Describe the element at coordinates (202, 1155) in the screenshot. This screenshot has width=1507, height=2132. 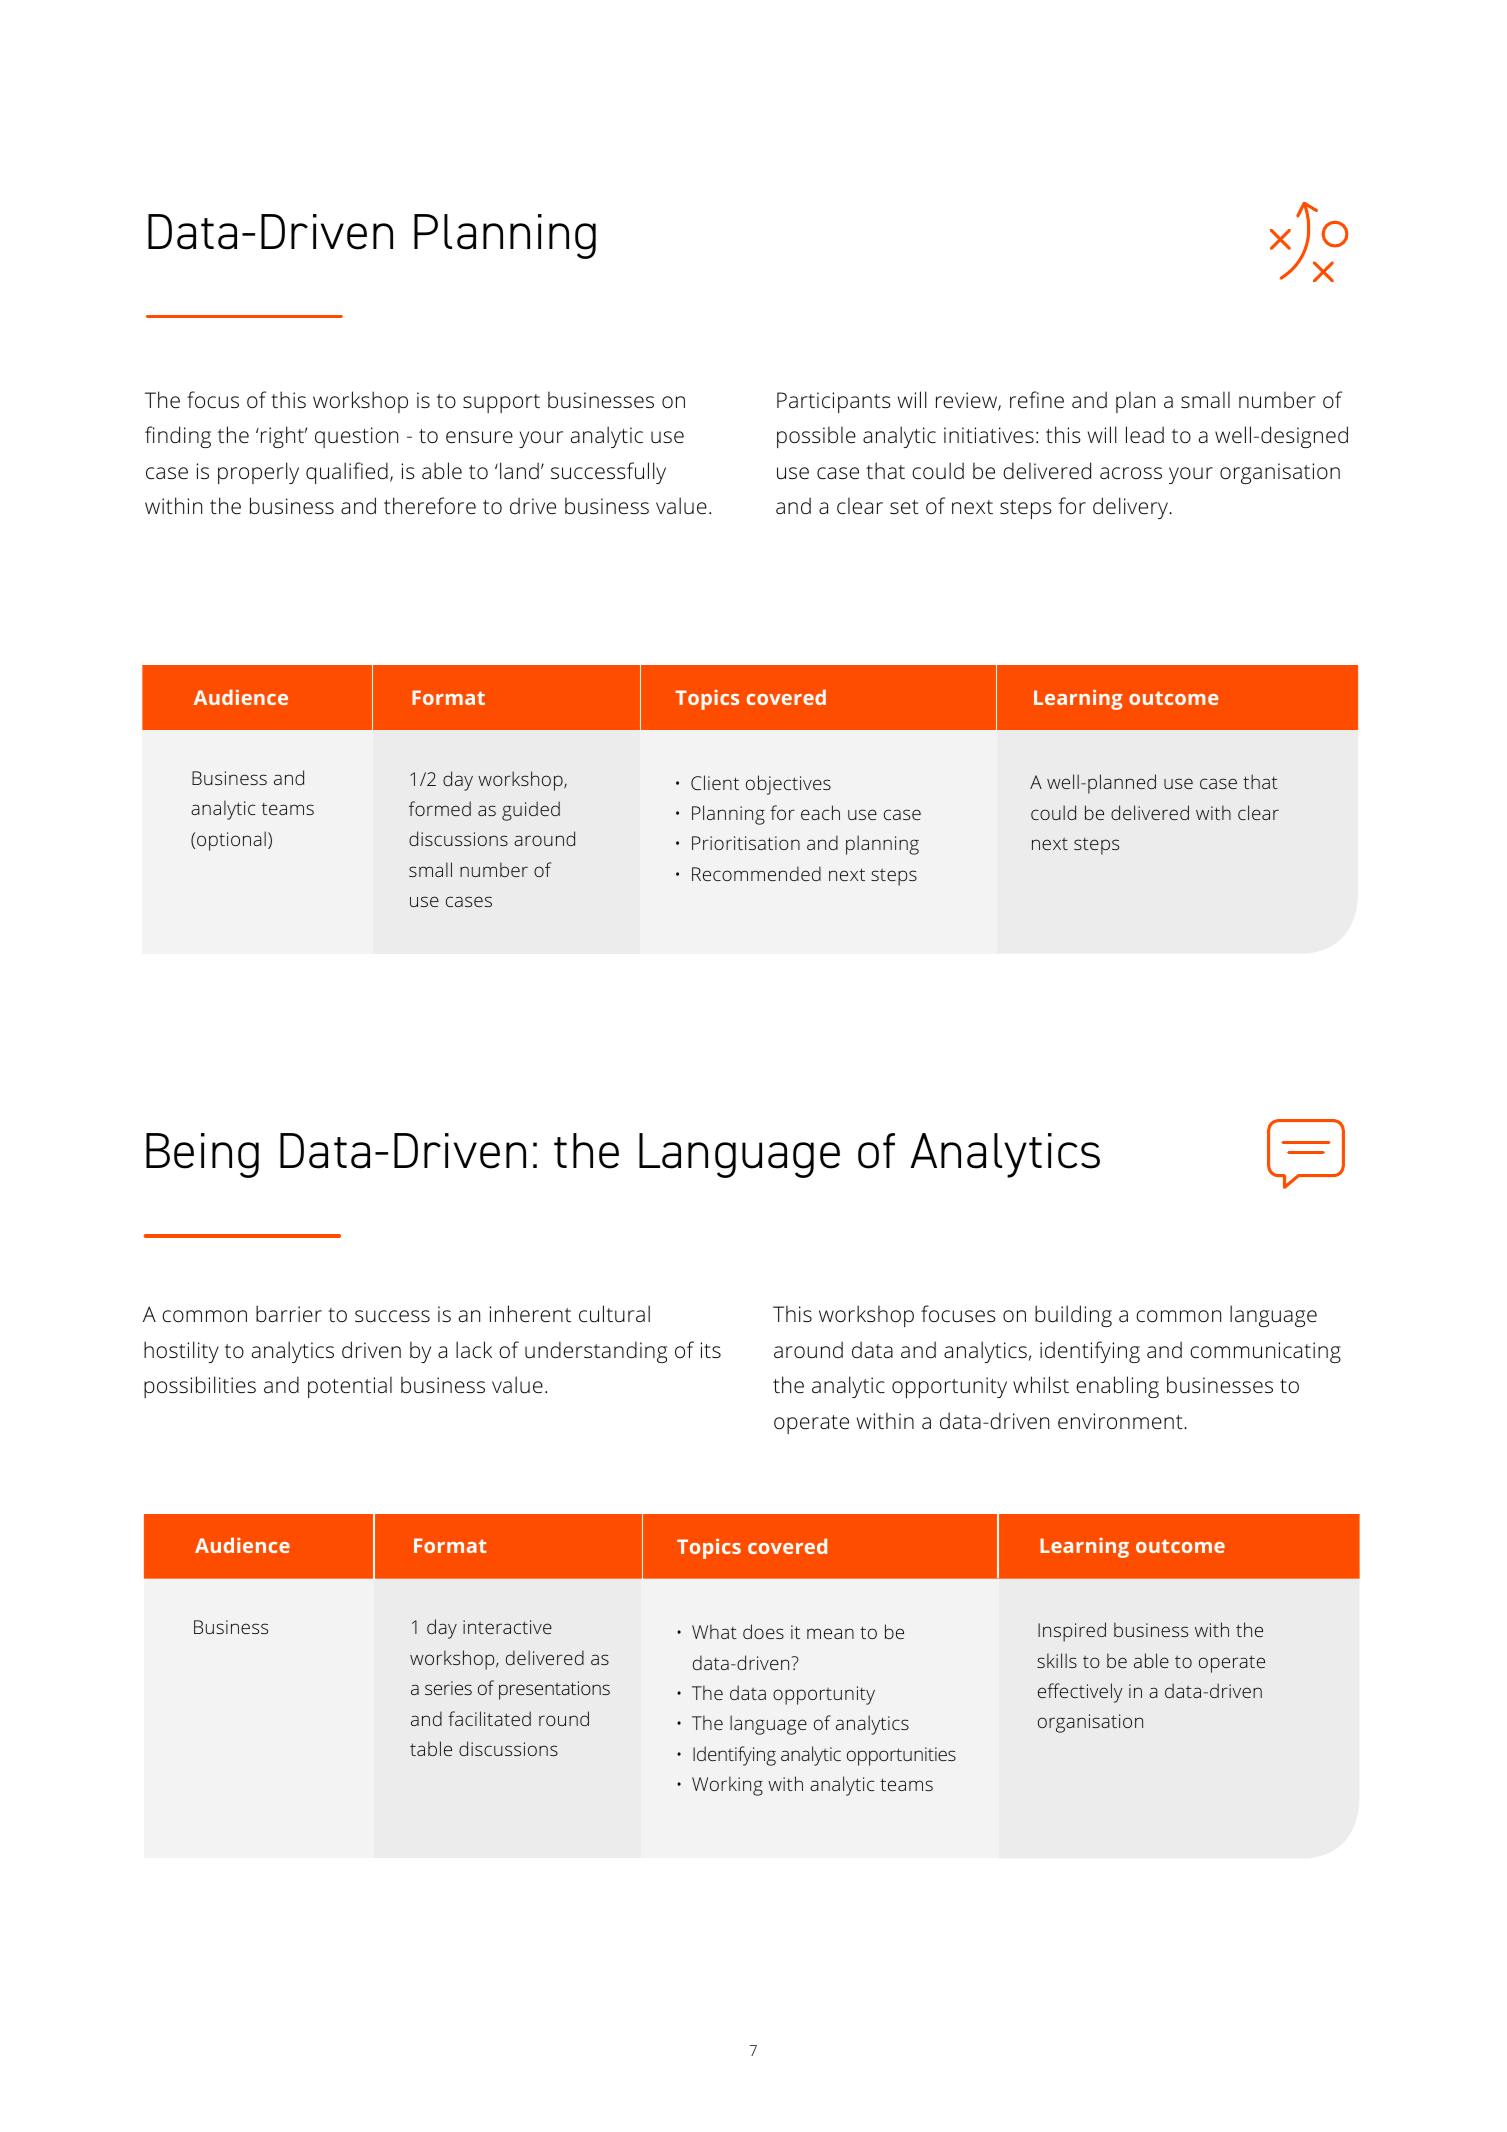
I see `Being` at that location.
